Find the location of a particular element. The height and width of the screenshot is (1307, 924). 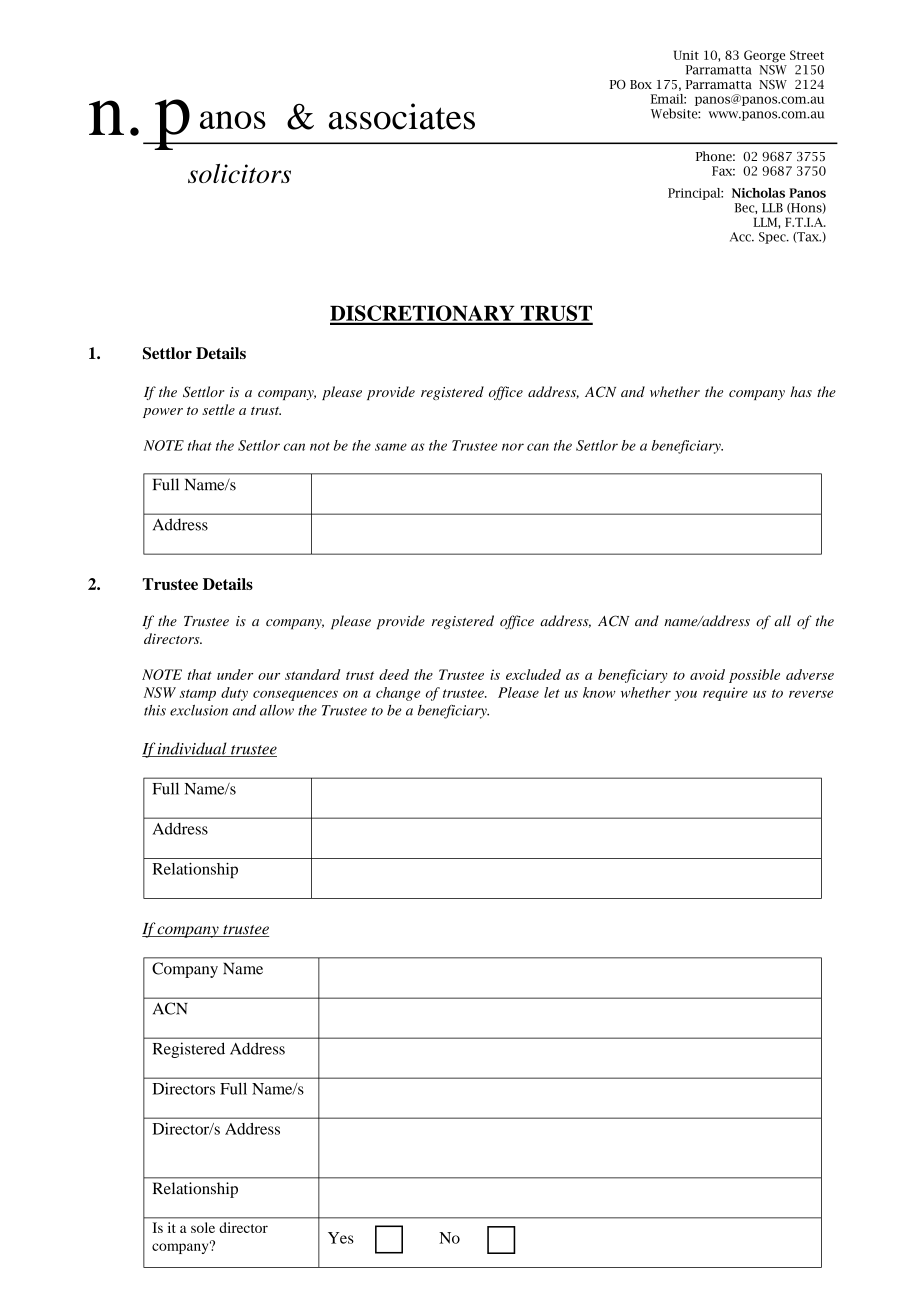

associates is located at coordinates (402, 116).
